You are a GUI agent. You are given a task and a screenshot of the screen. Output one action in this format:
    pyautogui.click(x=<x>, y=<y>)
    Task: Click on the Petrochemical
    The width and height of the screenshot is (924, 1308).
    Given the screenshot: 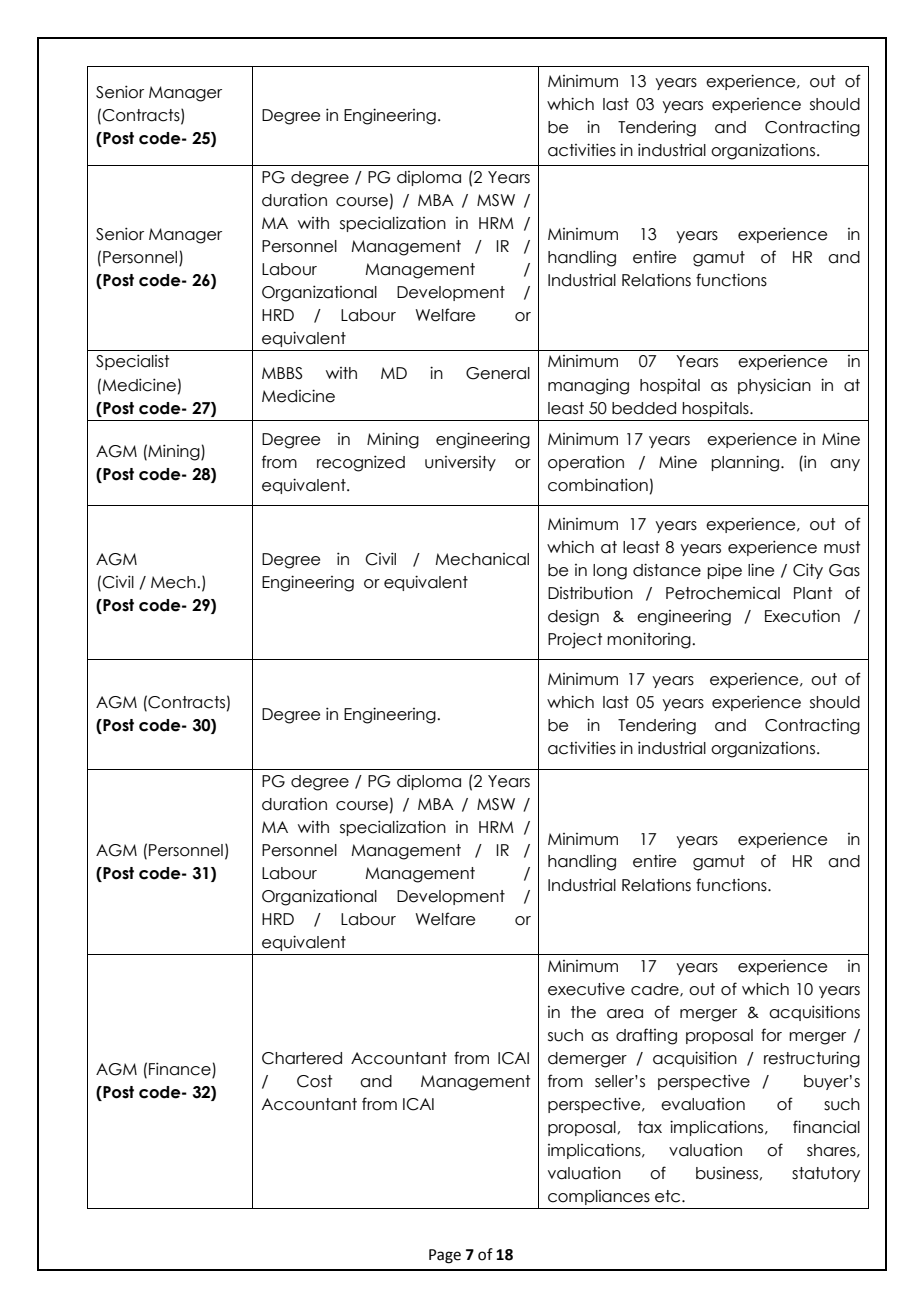 What is the action you would take?
    pyautogui.click(x=723, y=593)
